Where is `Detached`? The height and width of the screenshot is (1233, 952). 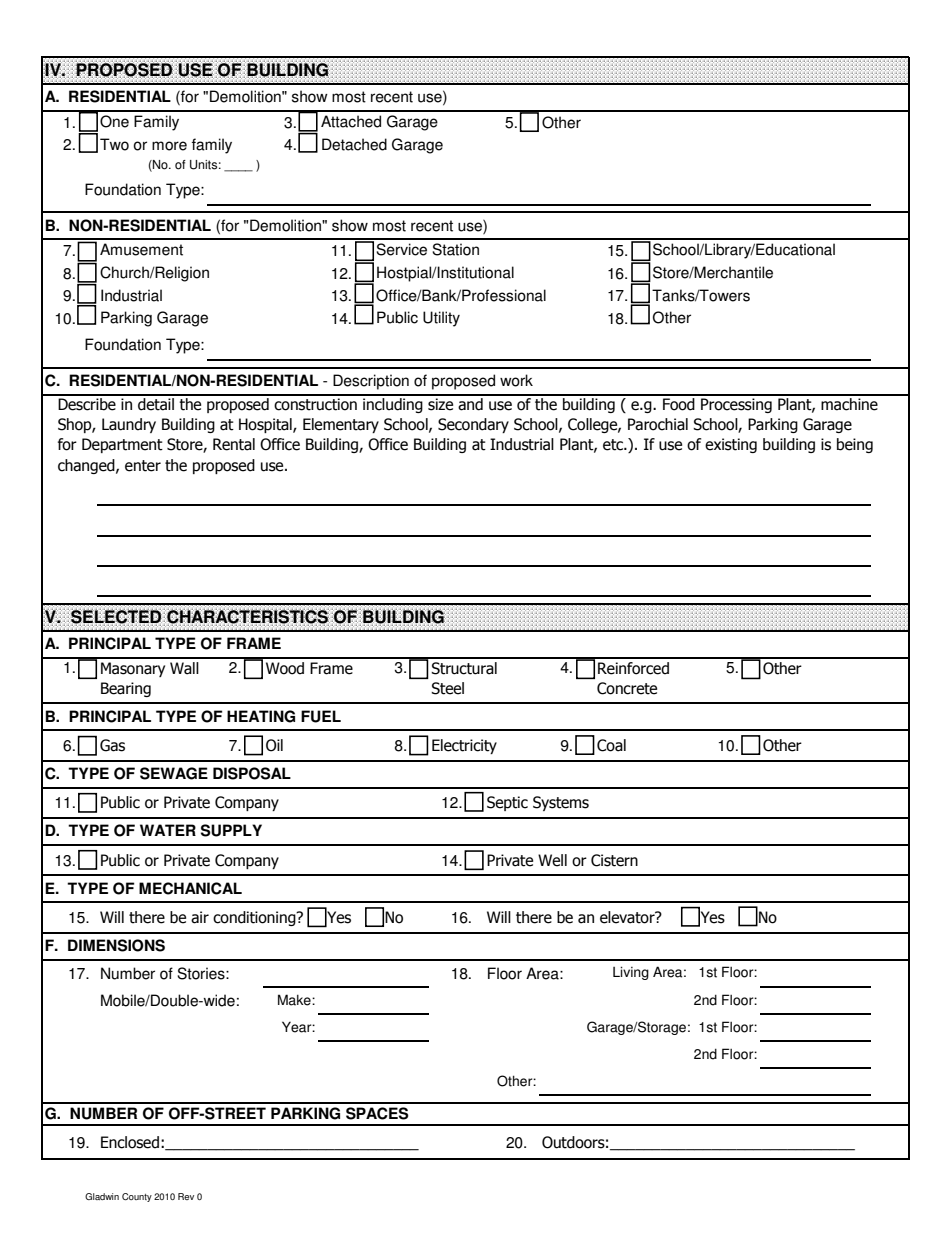 Detached is located at coordinates (354, 144).
